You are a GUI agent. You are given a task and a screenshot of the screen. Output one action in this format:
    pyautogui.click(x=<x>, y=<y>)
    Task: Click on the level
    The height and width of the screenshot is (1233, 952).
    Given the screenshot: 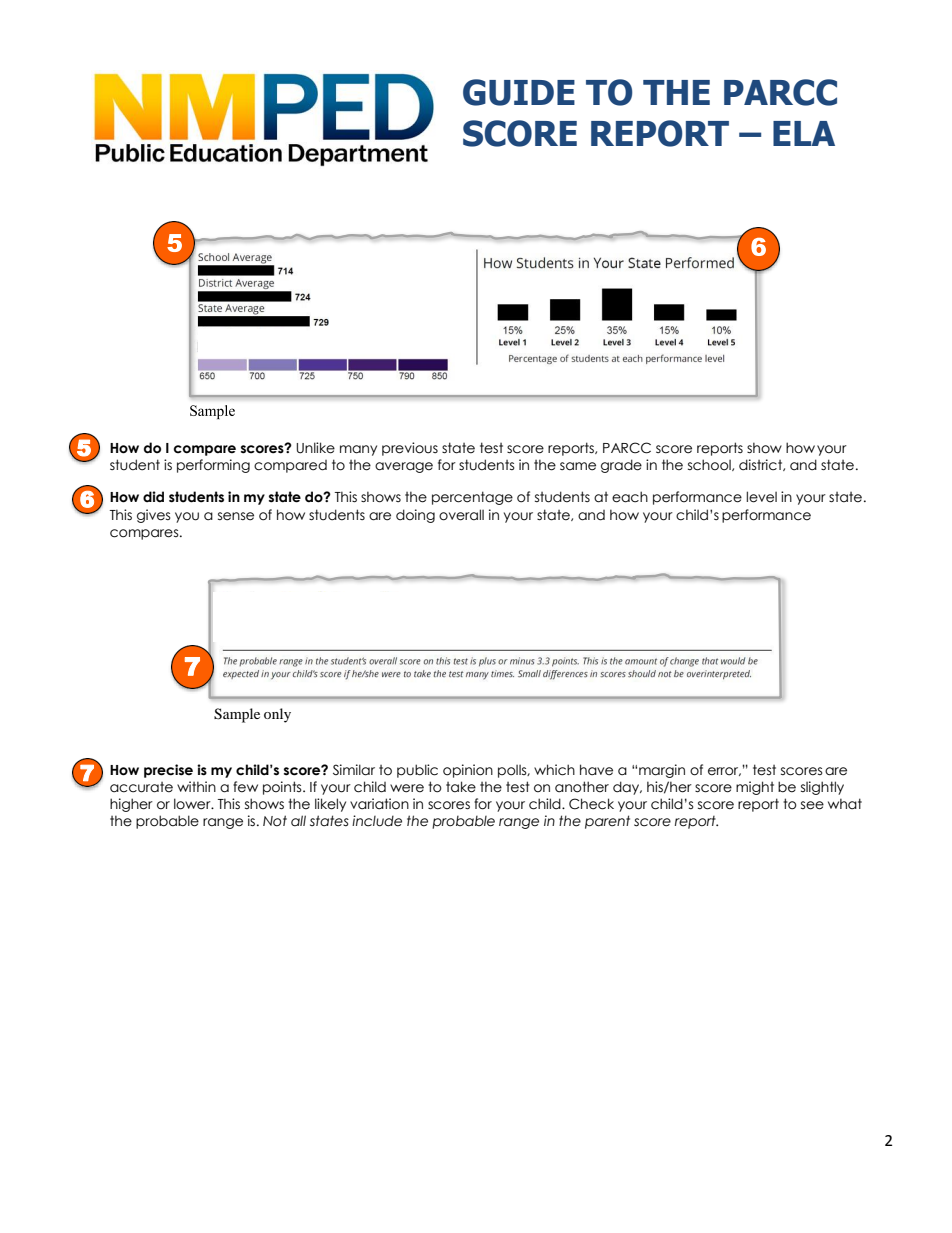 What is the action you would take?
    pyautogui.click(x=761, y=497)
